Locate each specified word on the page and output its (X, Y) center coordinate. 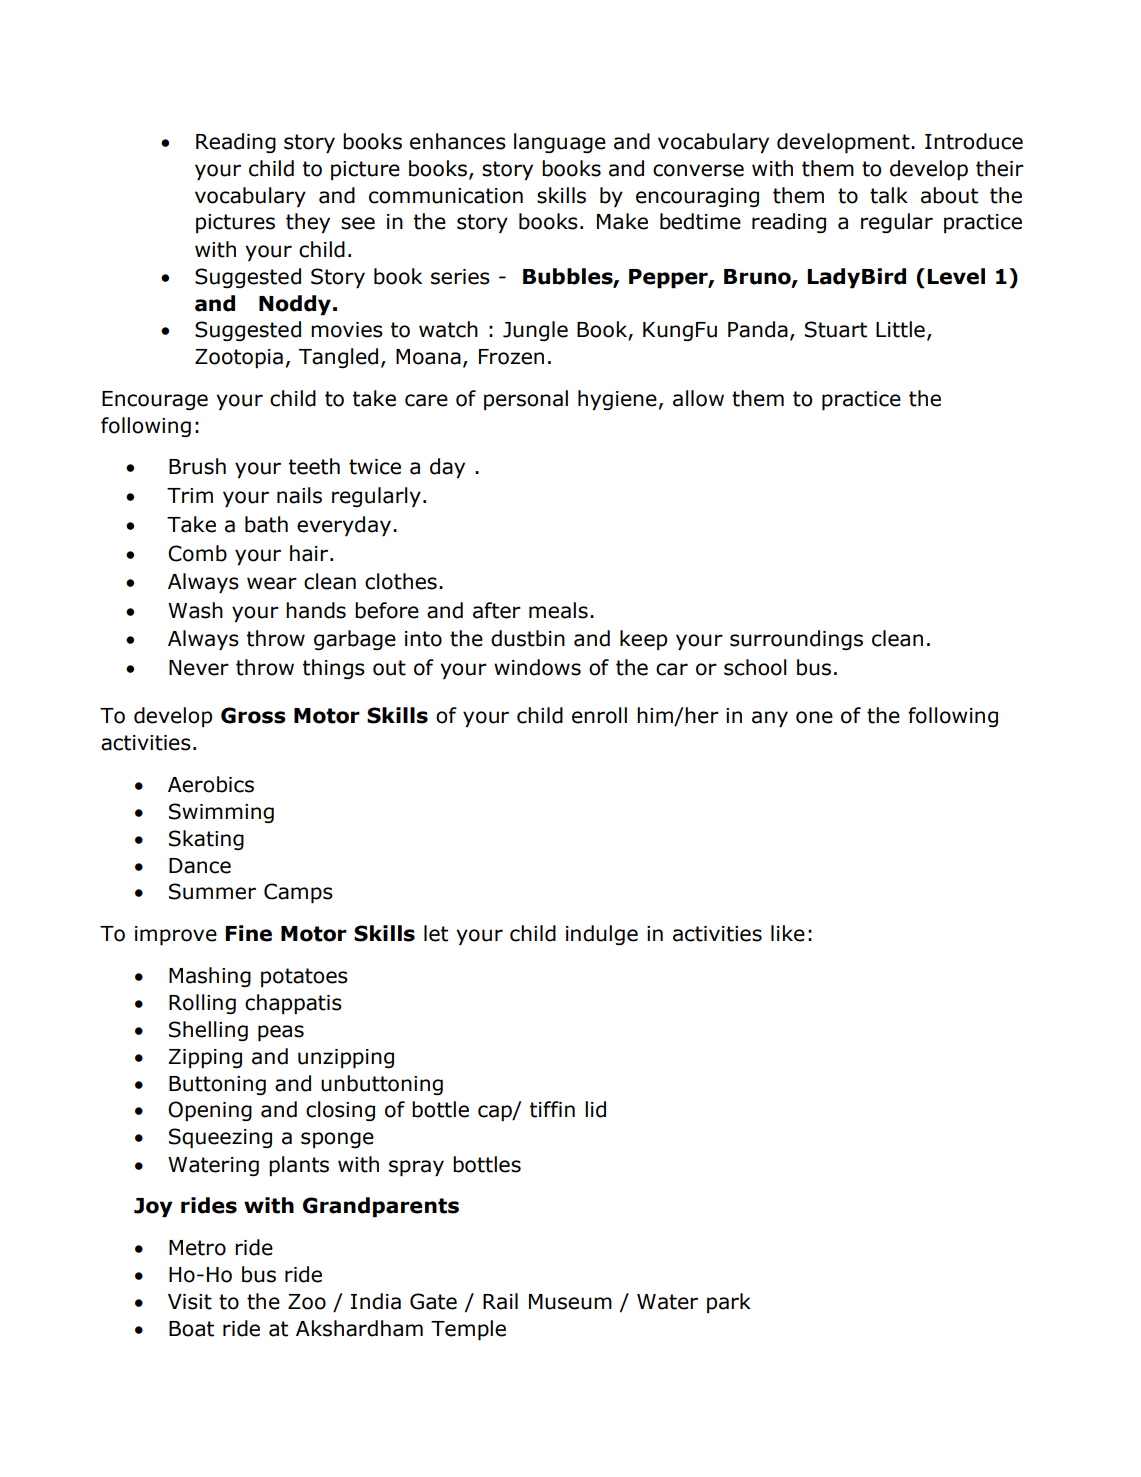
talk (889, 195)
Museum (570, 1302)
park (729, 1303)
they (308, 223)
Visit (190, 1302)
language (560, 143)
